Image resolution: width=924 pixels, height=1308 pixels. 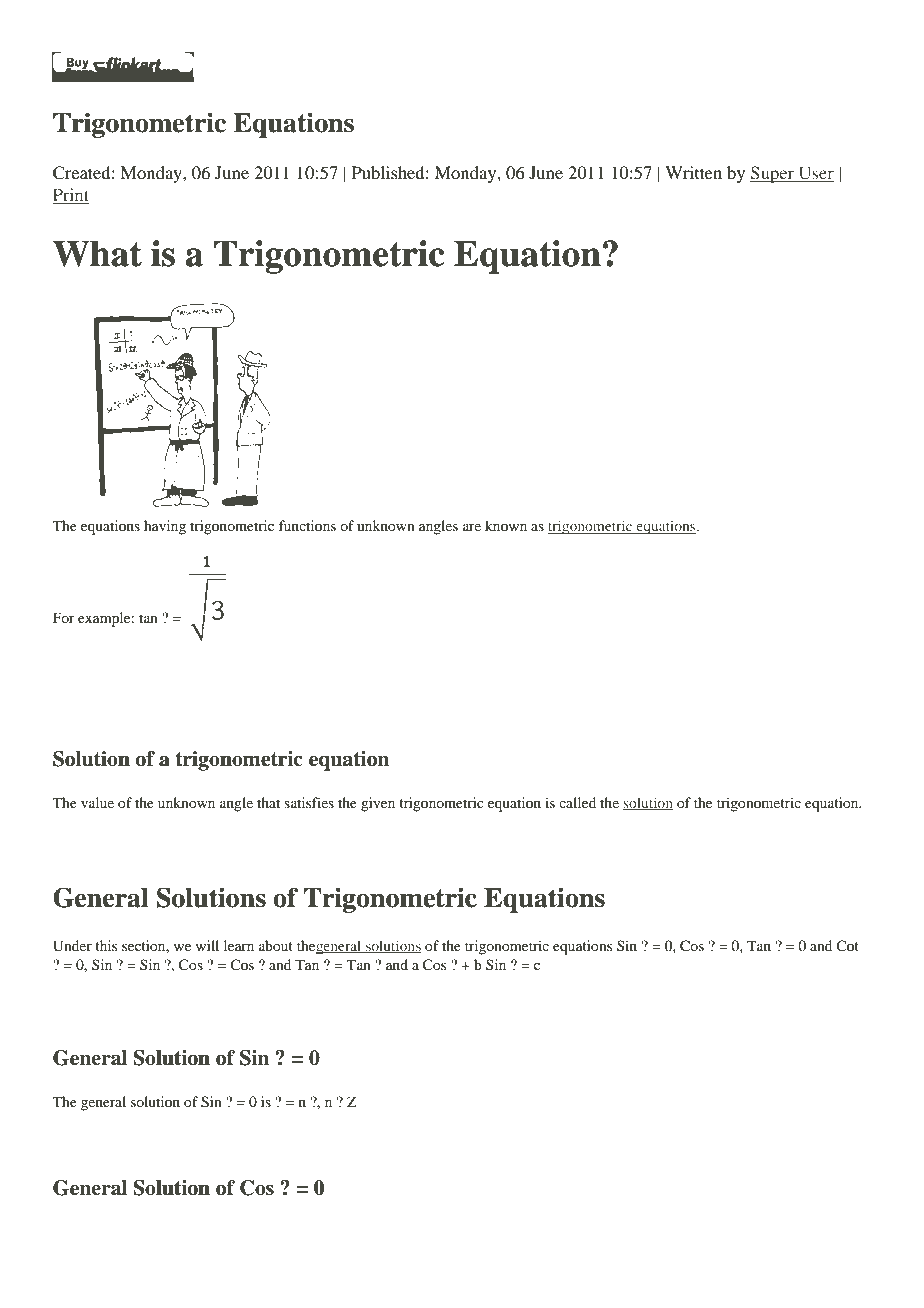 What do you see at coordinates (307, 525) in the screenshot?
I see `functions` at bounding box center [307, 525].
